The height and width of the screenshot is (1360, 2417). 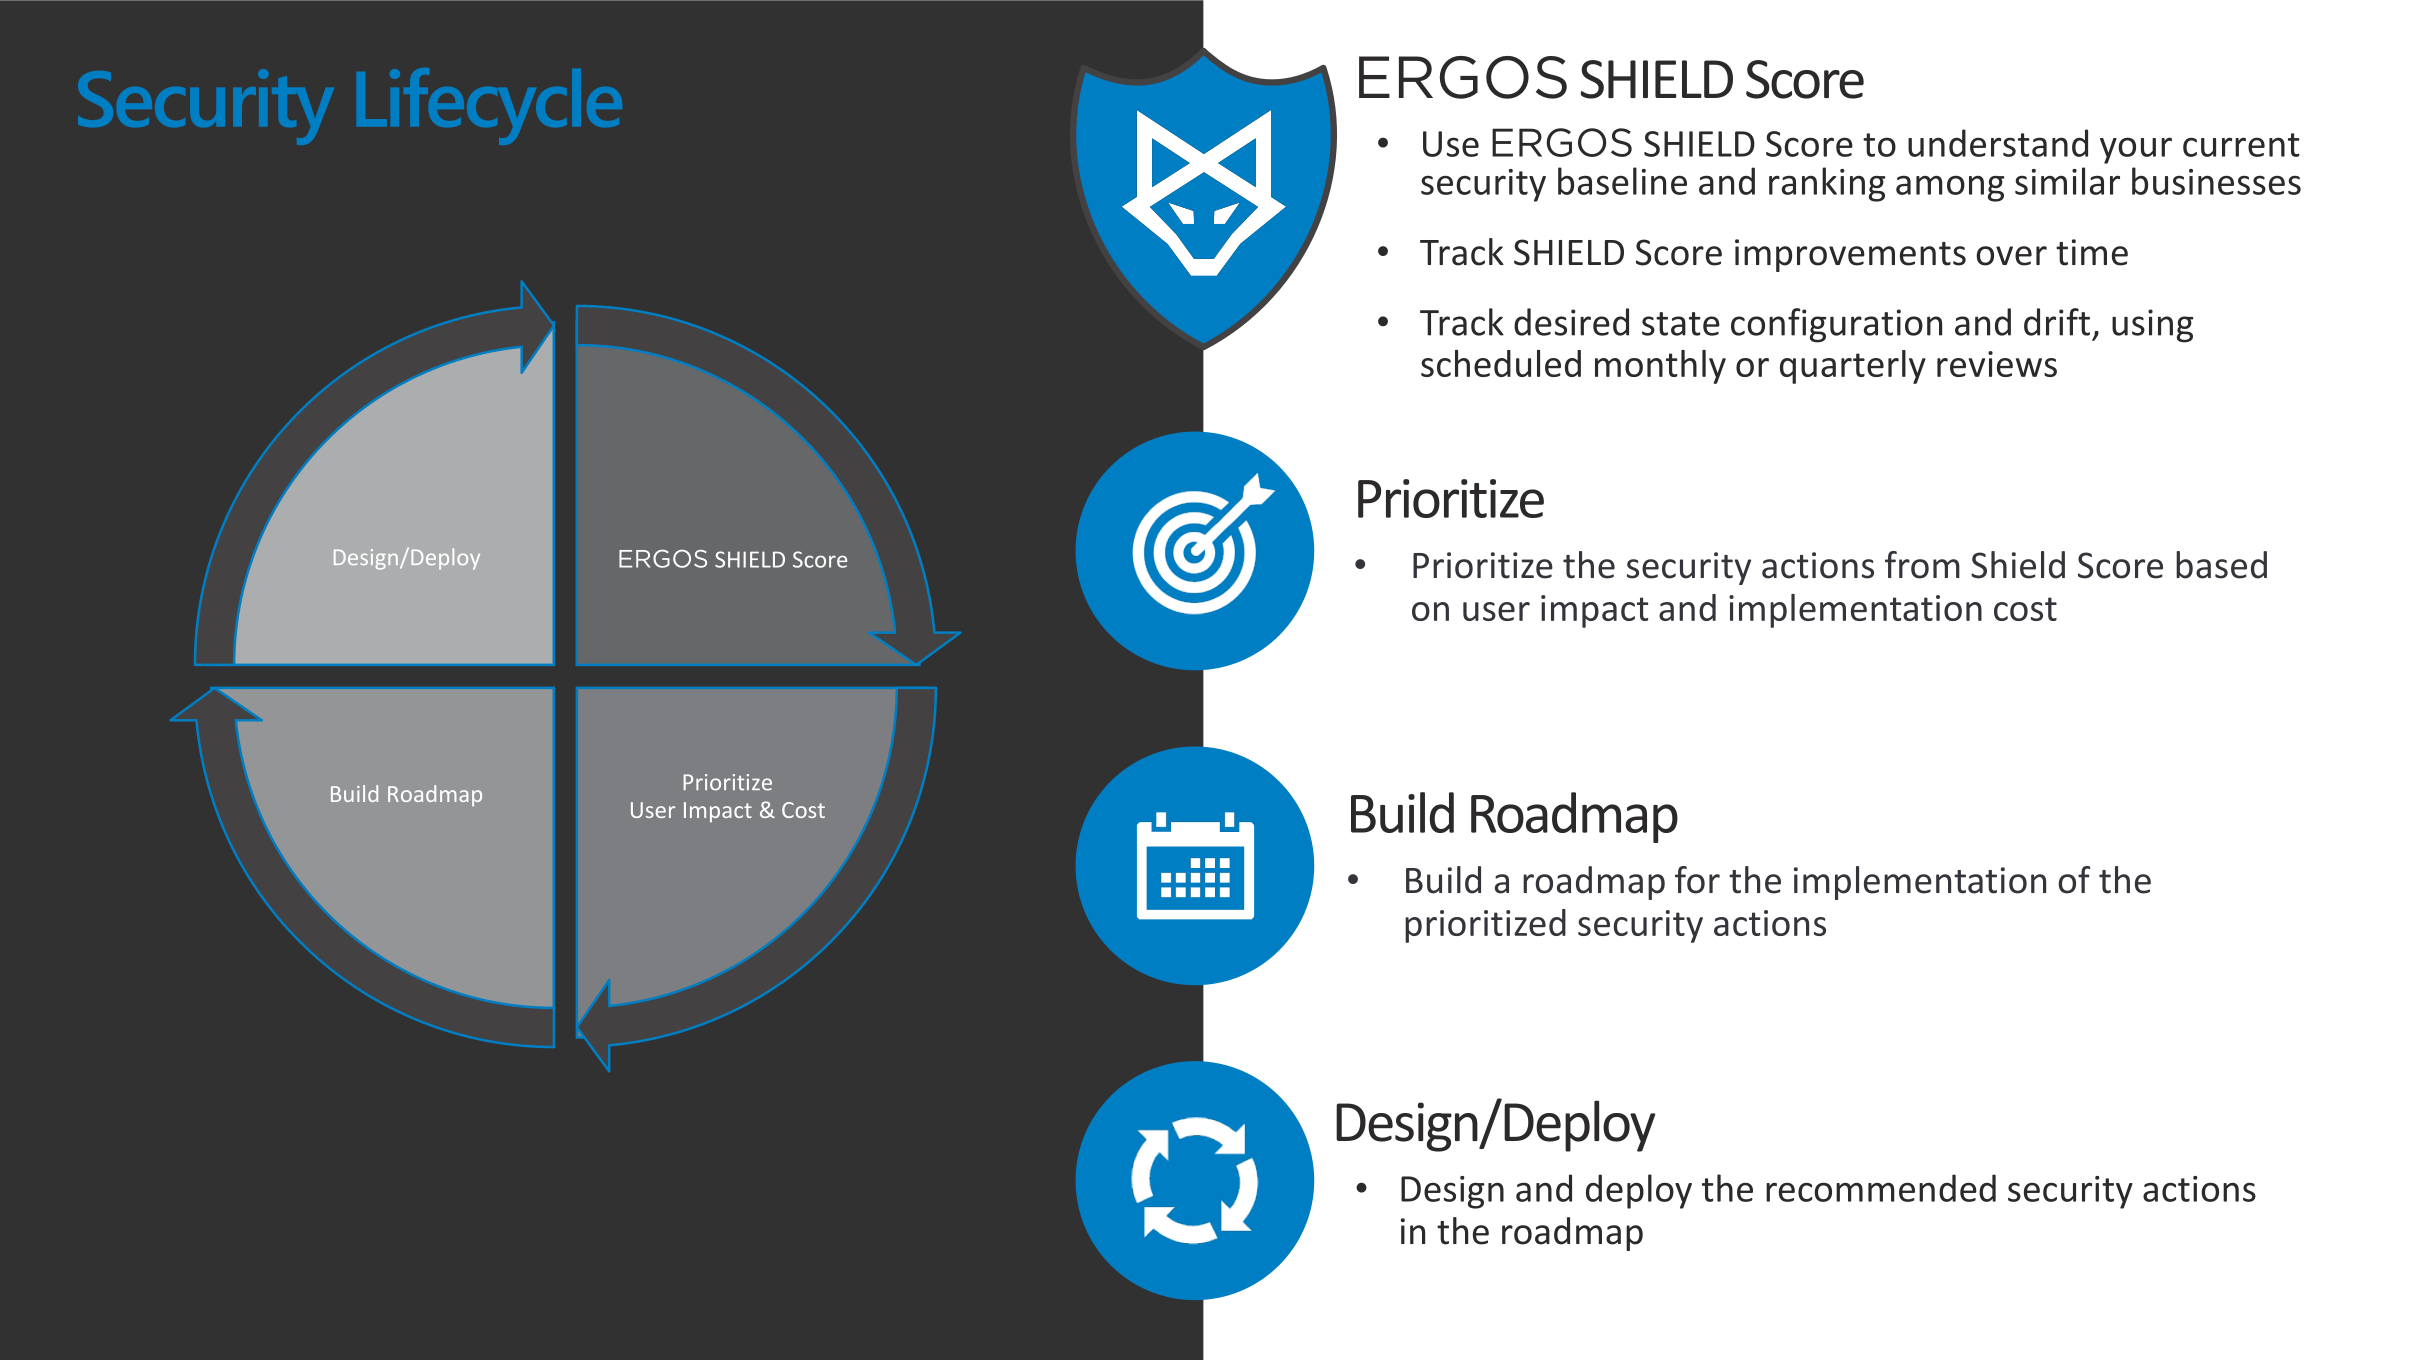 I want to click on recommended, so click(x=1881, y=1188).
